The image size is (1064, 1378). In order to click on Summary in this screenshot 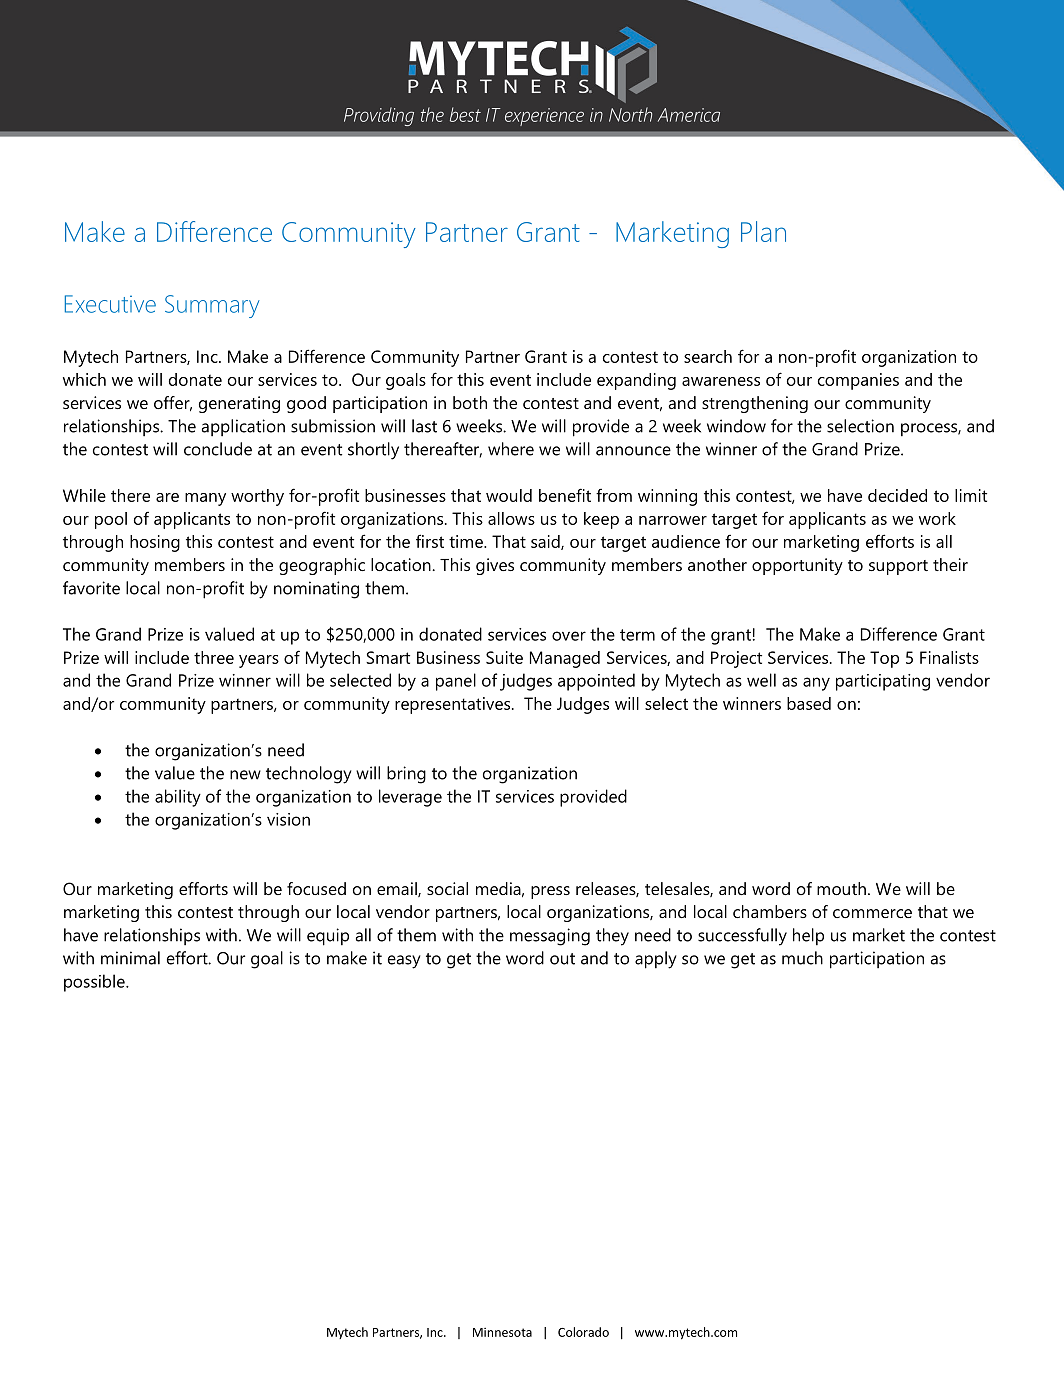, I will do `click(212, 306)`.
